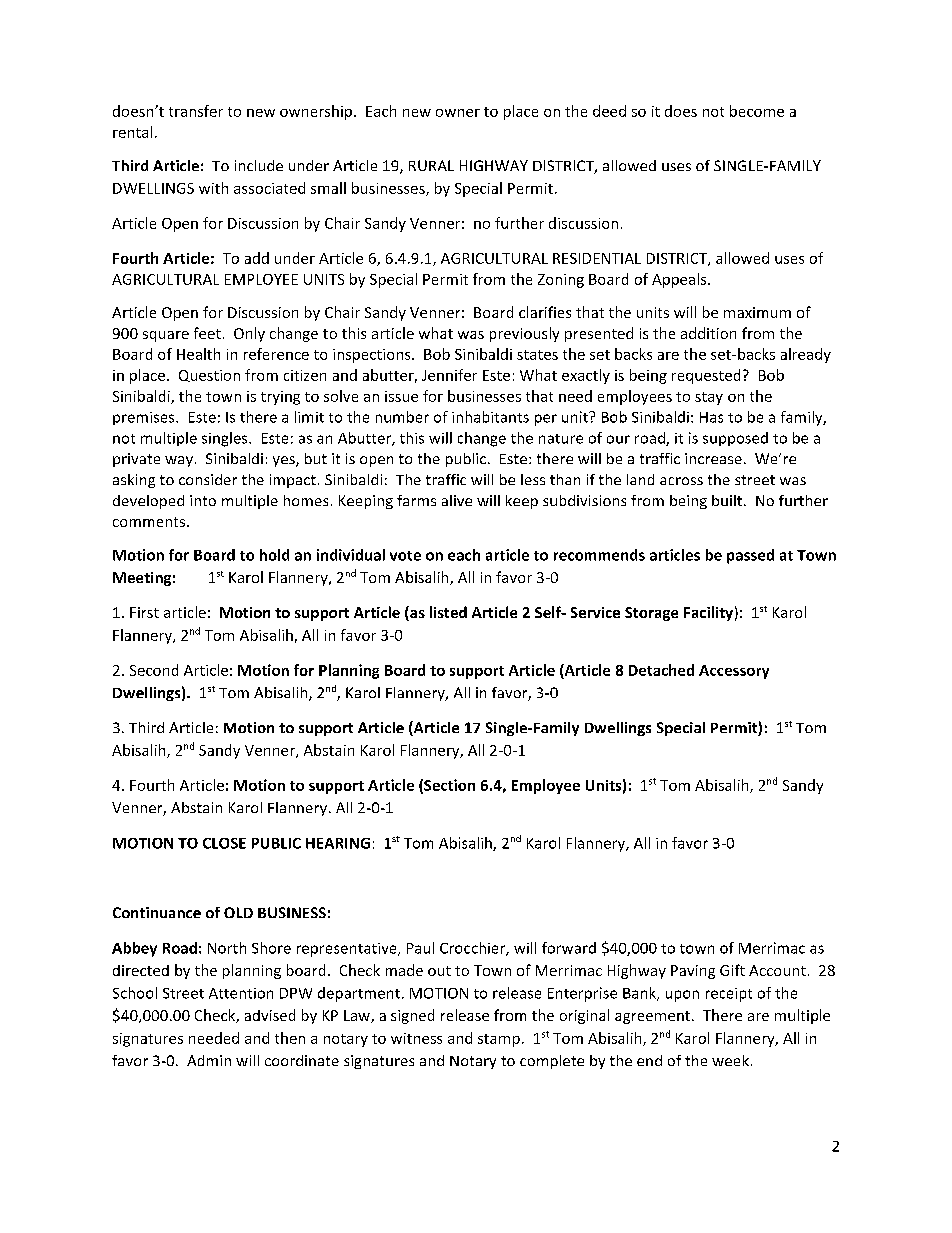  What do you see at coordinates (757, 111) in the document?
I see `become` at bounding box center [757, 111].
